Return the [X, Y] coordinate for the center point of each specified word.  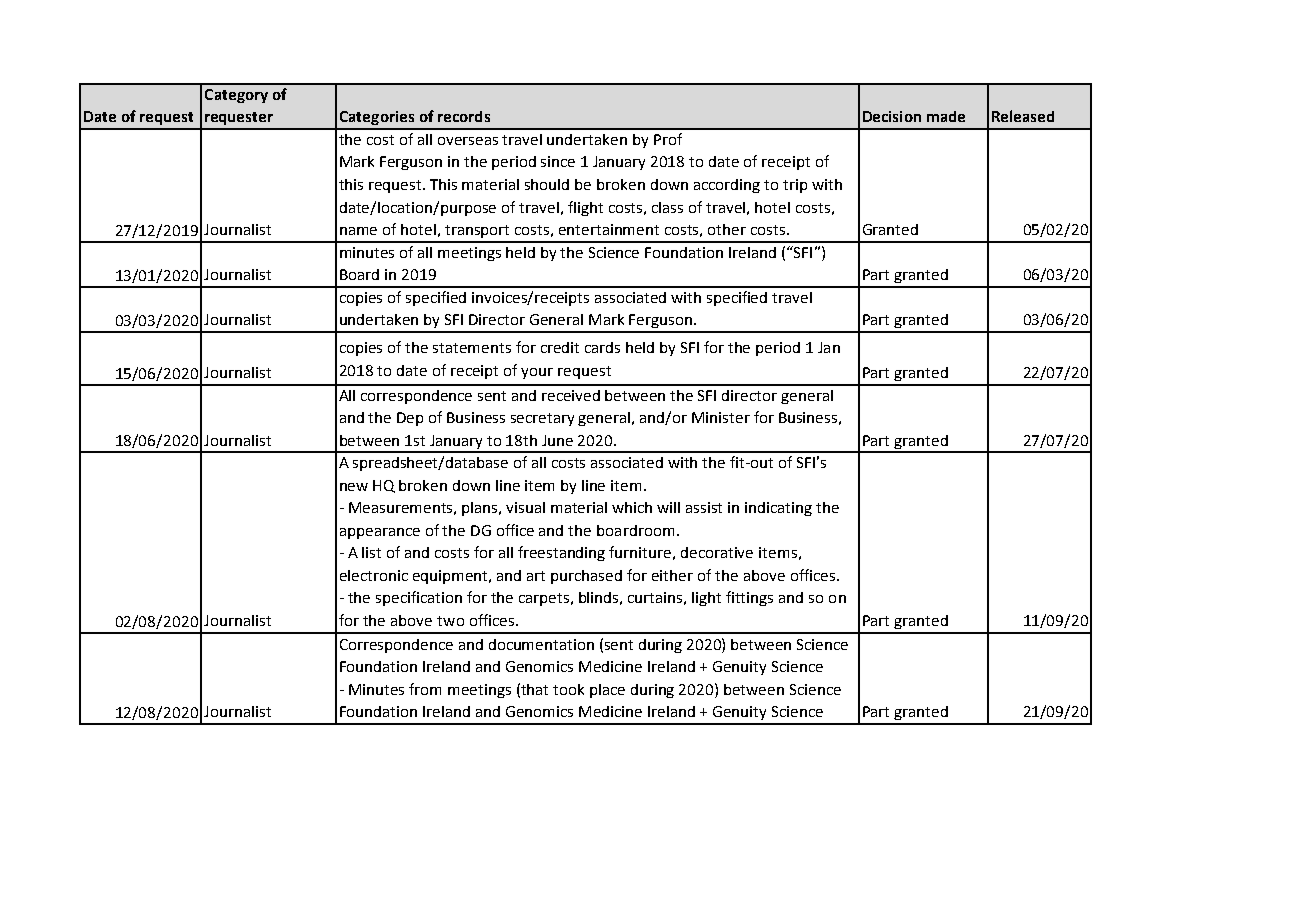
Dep [410, 419]
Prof [668, 139]
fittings [749, 598]
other [727, 229]
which [632, 507]
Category [236, 96]
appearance [380, 533]
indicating [778, 509]
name [358, 231]
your [537, 373]
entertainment [609, 229]
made [946, 116]
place [607, 691]
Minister [721, 417]
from [425, 689]
